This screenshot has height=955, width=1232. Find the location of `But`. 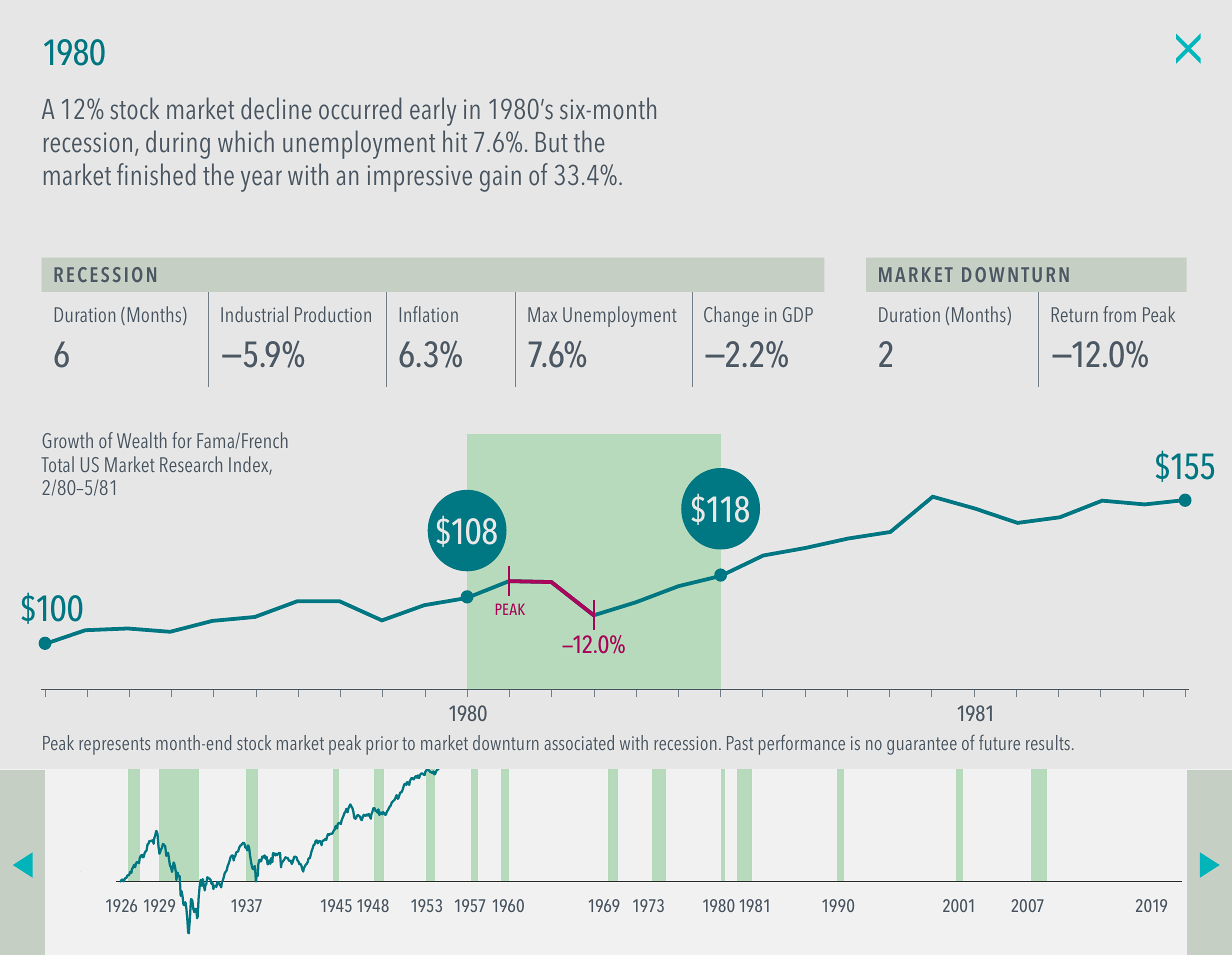

But is located at coordinates (552, 142).
